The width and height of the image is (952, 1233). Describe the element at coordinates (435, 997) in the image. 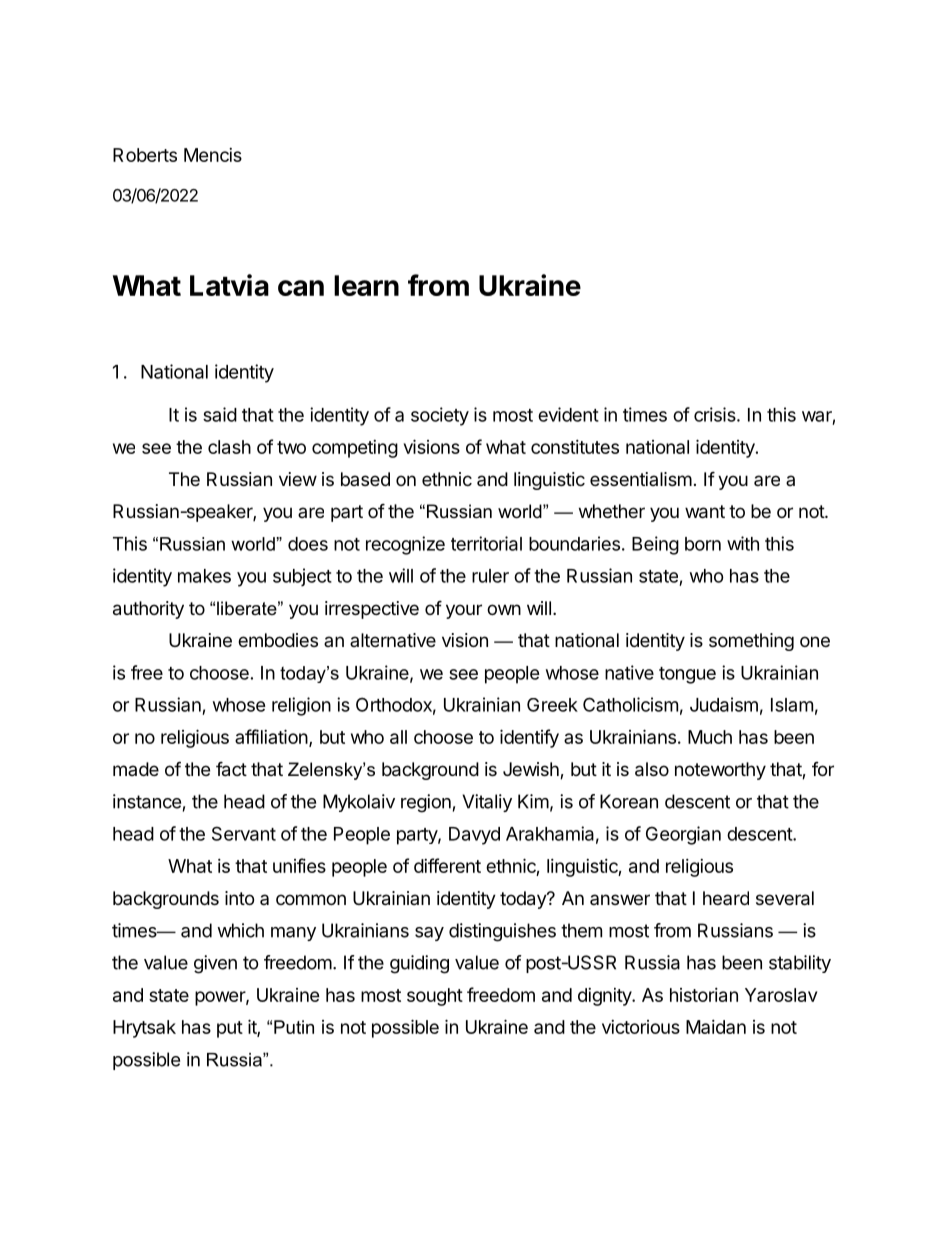

I see `sought` at that location.
